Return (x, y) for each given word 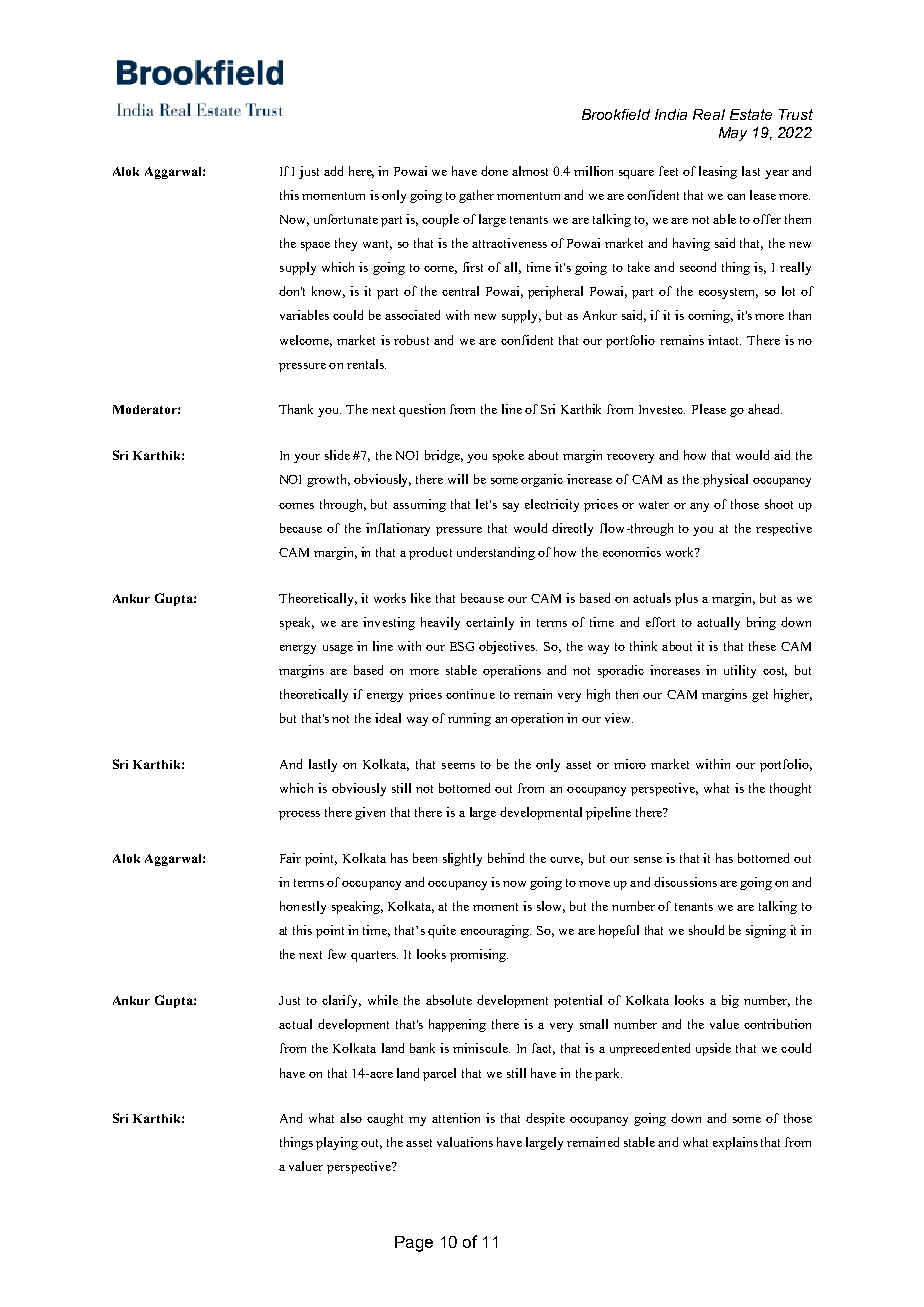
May (733, 134)
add (333, 171)
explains (735, 1143)
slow (551, 907)
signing (766, 931)
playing (337, 1143)
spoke (508, 456)
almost (530, 171)
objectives (508, 647)
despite (545, 1119)
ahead (765, 409)
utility (740, 671)
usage (338, 649)
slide (337, 455)
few (337, 954)
